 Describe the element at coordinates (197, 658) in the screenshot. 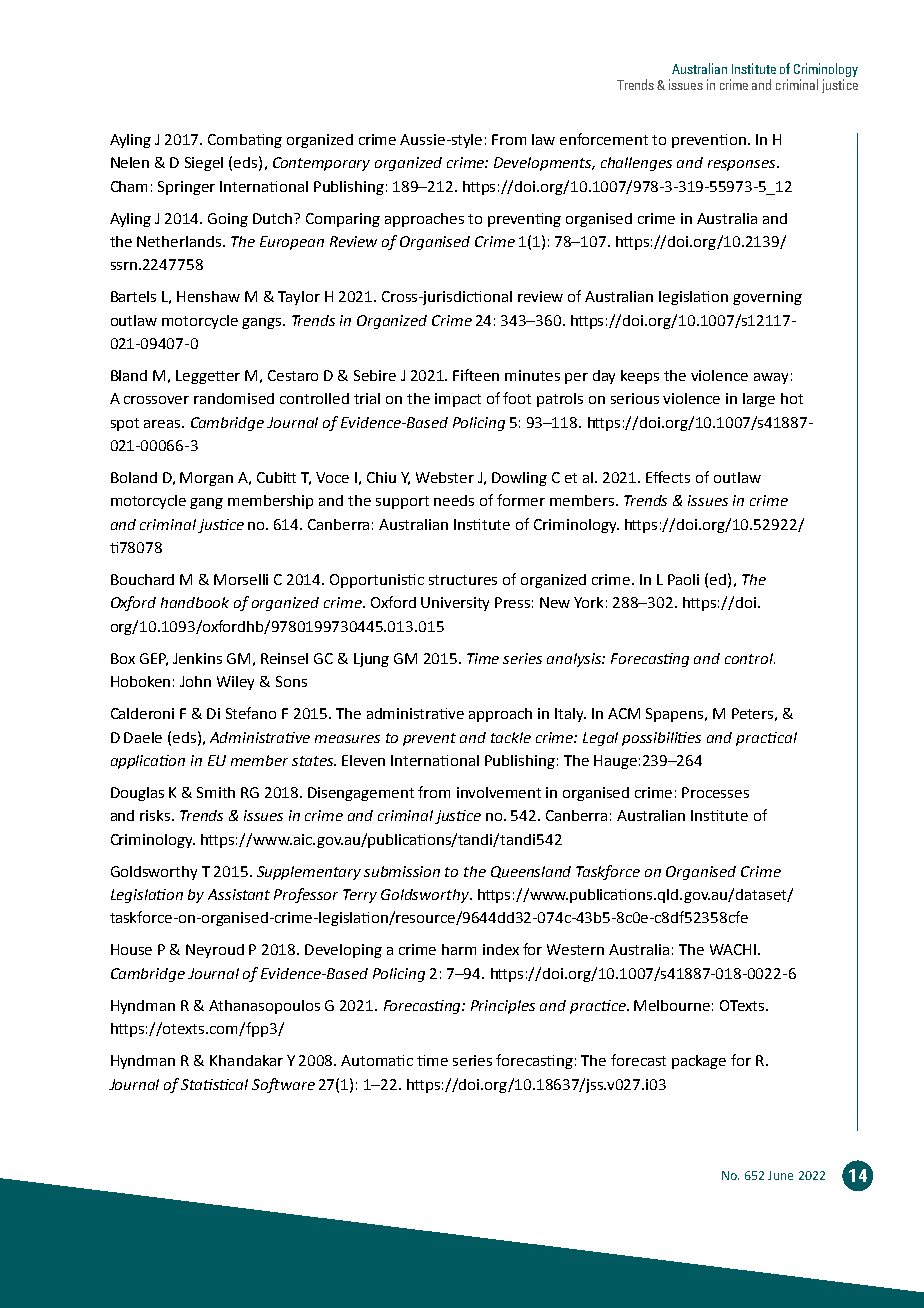

I see `Jenkins` at that location.
